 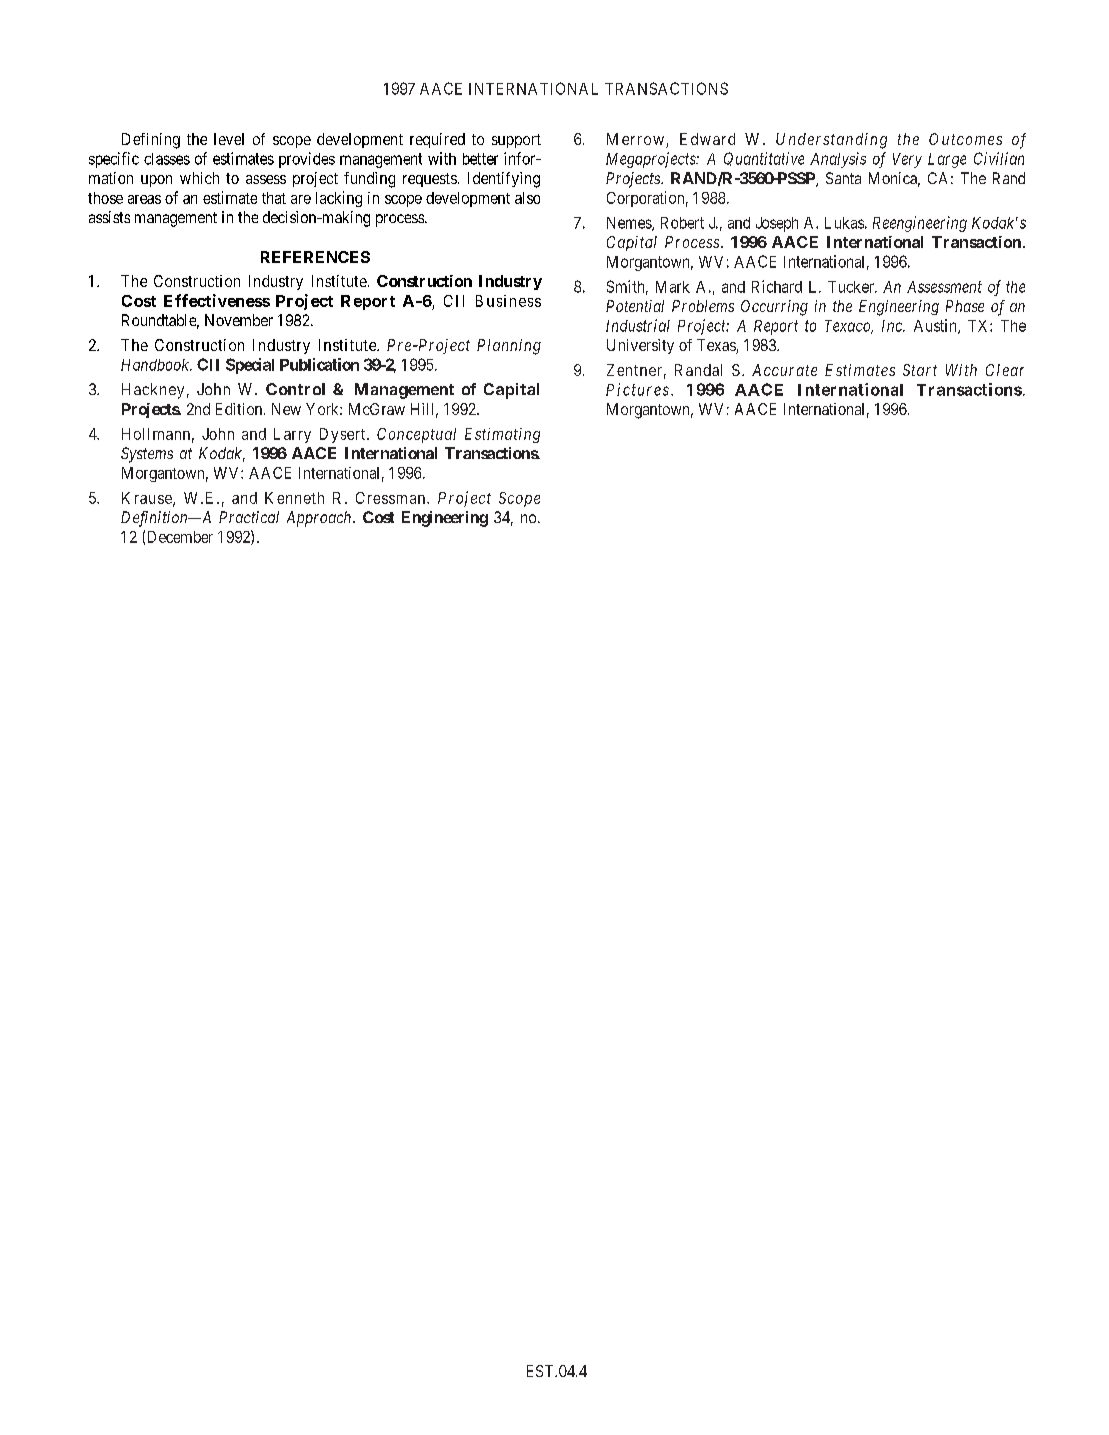 I want to click on Very, so click(x=907, y=160).
